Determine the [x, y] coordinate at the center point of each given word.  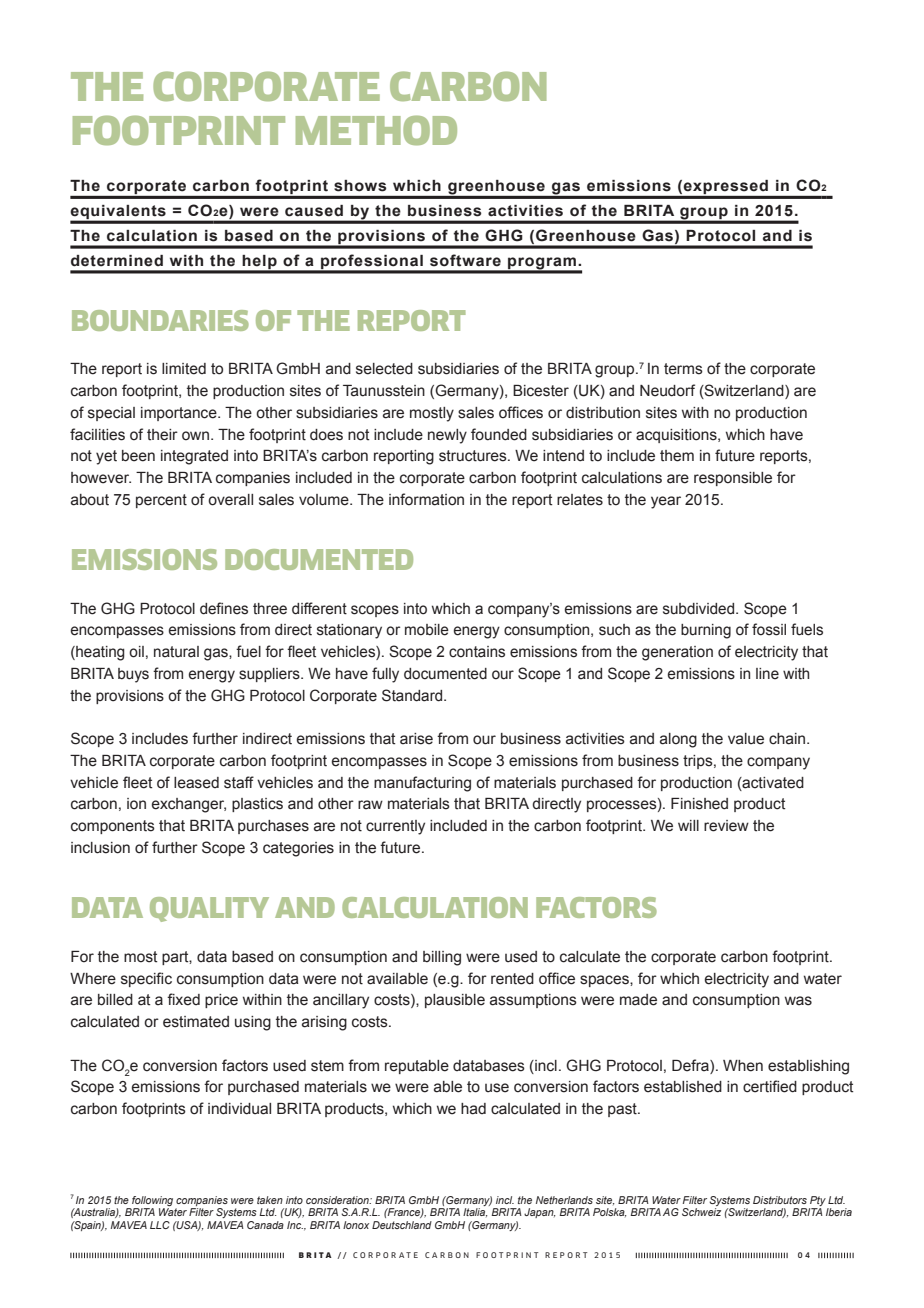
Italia [475, 1212]
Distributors [780, 1200]
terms [683, 369]
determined [117, 261]
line [767, 674]
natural [176, 652]
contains [477, 652]
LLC [160, 1225]
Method [376, 130]
